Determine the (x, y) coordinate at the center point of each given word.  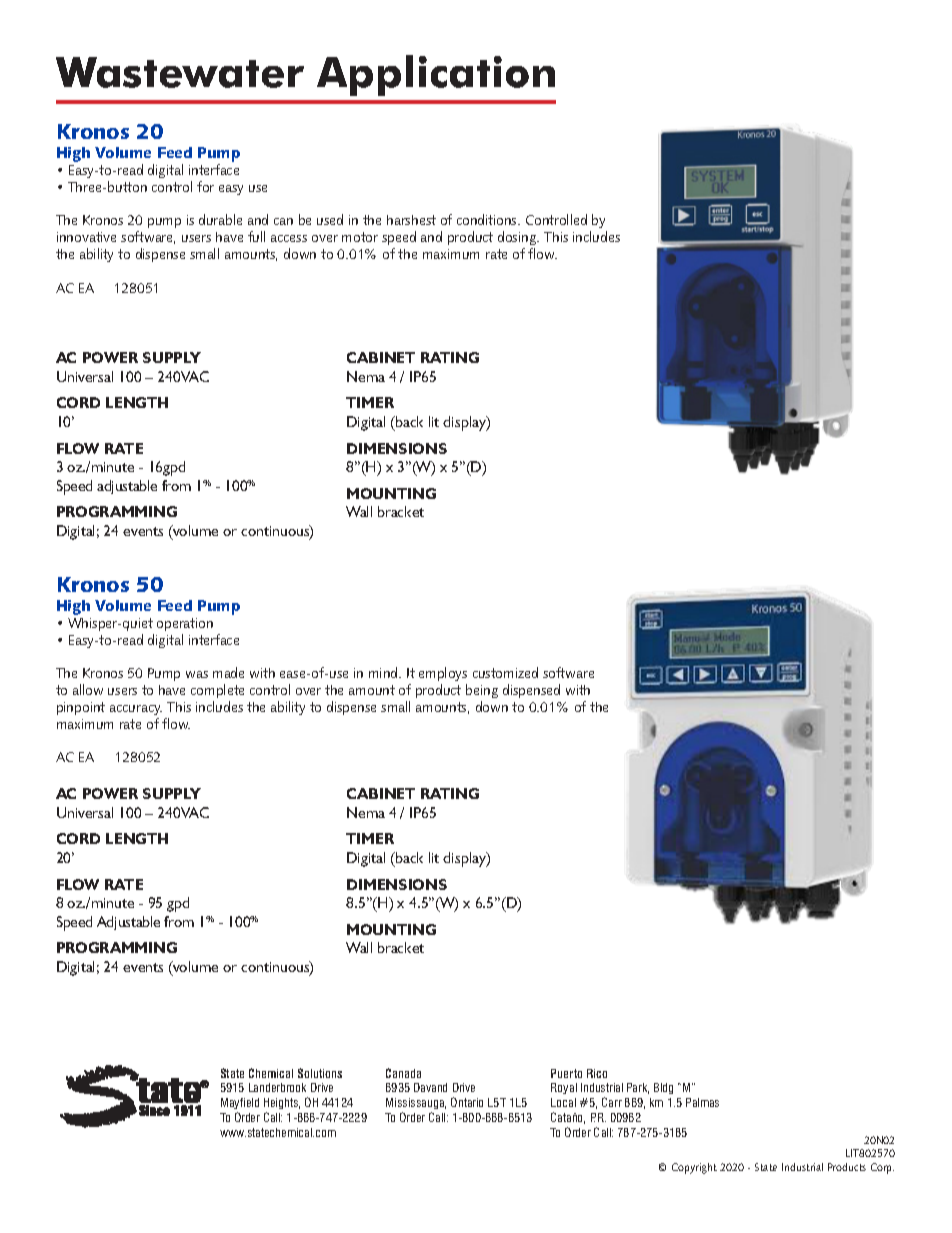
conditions (488, 219)
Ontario (467, 1102)
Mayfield (240, 1105)
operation (185, 624)
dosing (518, 238)
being (482, 691)
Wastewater (180, 72)
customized (505, 672)
